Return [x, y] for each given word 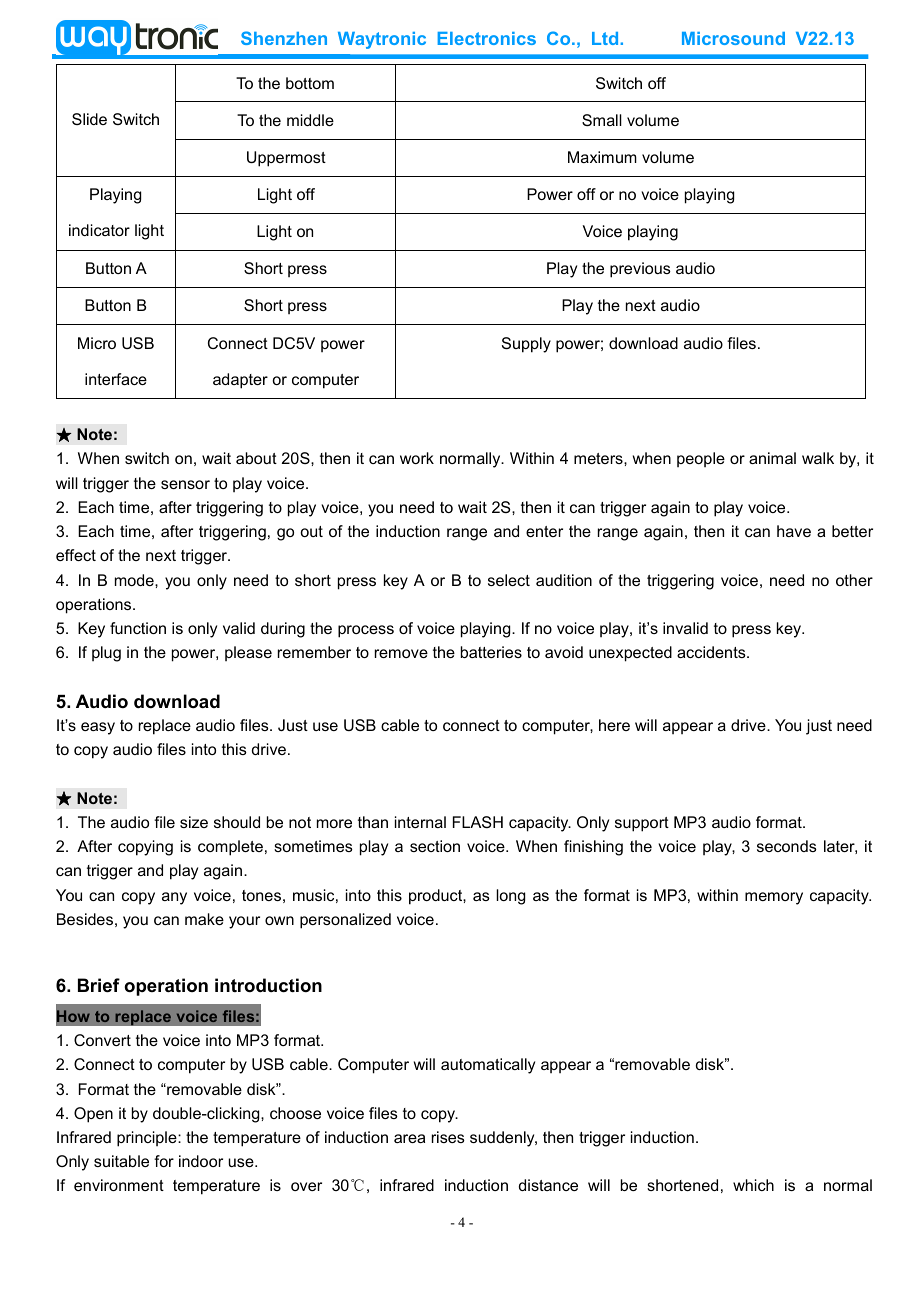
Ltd [606, 38]
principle [148, 1139]
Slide [89, 119]
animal [772, 458]
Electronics [487, 38]
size [194, 822]
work [417, 458]
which [753, 1185]
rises [448, 1137]
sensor [185, 484]
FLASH [478, 822]
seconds [787, 846]
